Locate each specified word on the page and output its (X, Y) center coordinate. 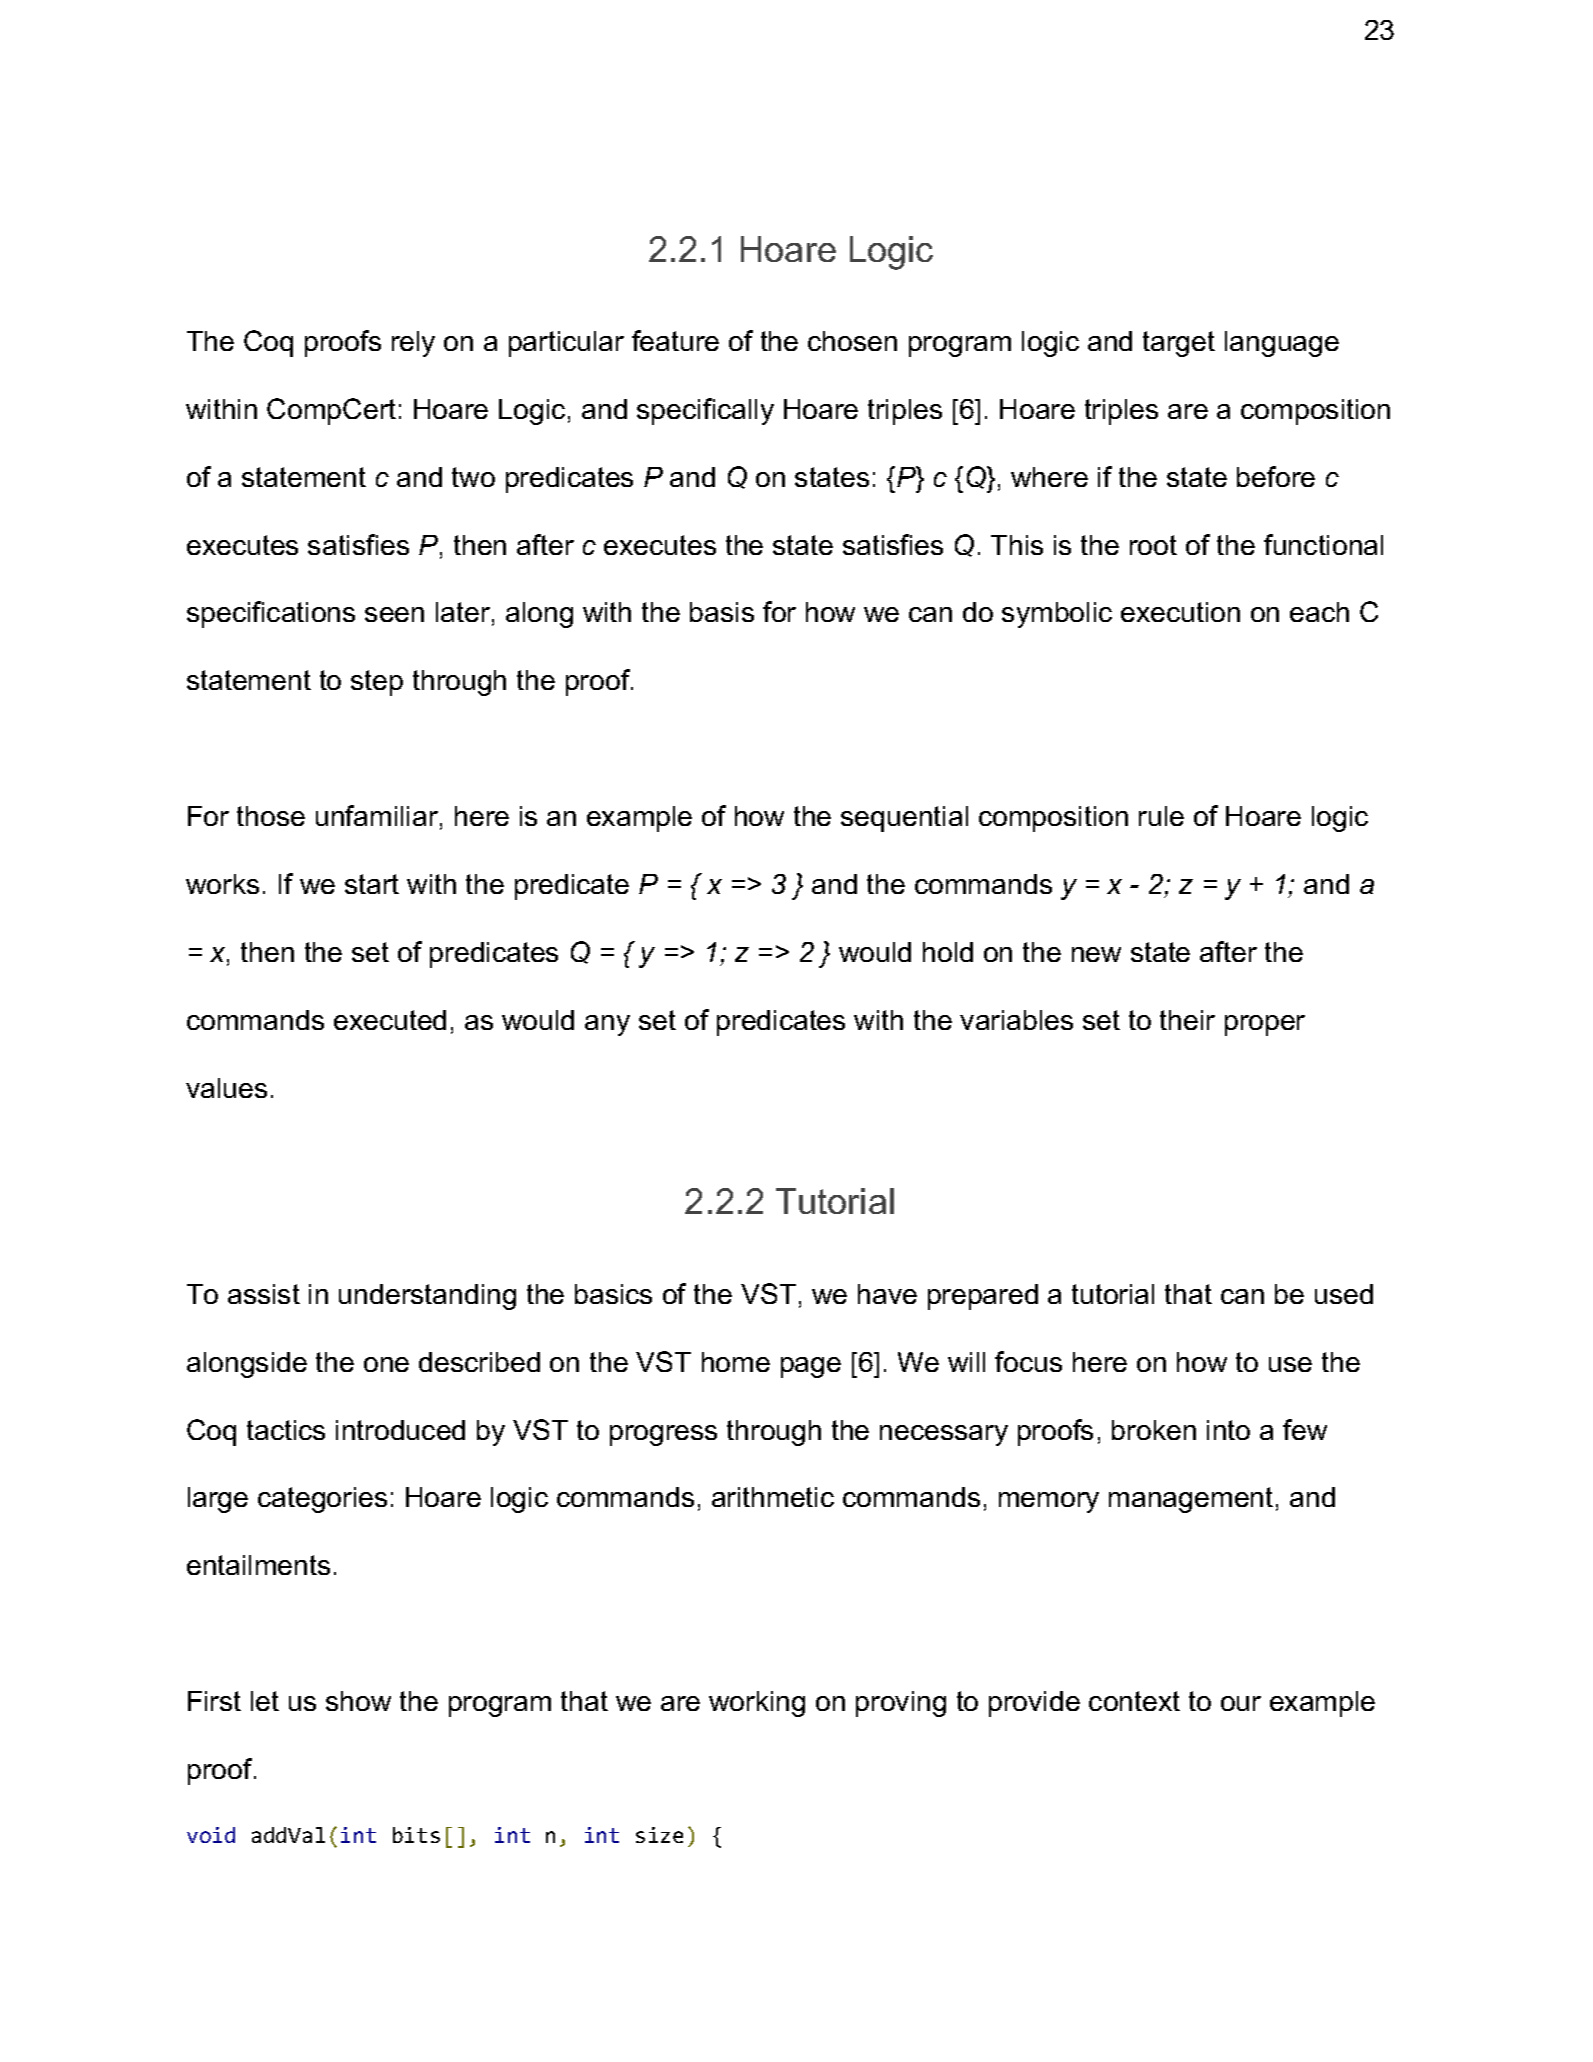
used (1344, 1294)
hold (948, 952)
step (377, 683)
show (358, 1701)
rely (413, 344)
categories (322, 1500)
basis (722, 612)
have (887, 1294)
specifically (705, 411)
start (372, 884)
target (1179, 344)
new (1096, 954)
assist (264, 1294)
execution (1180, 612)
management (1191, 1500)
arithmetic (773, 1497)
